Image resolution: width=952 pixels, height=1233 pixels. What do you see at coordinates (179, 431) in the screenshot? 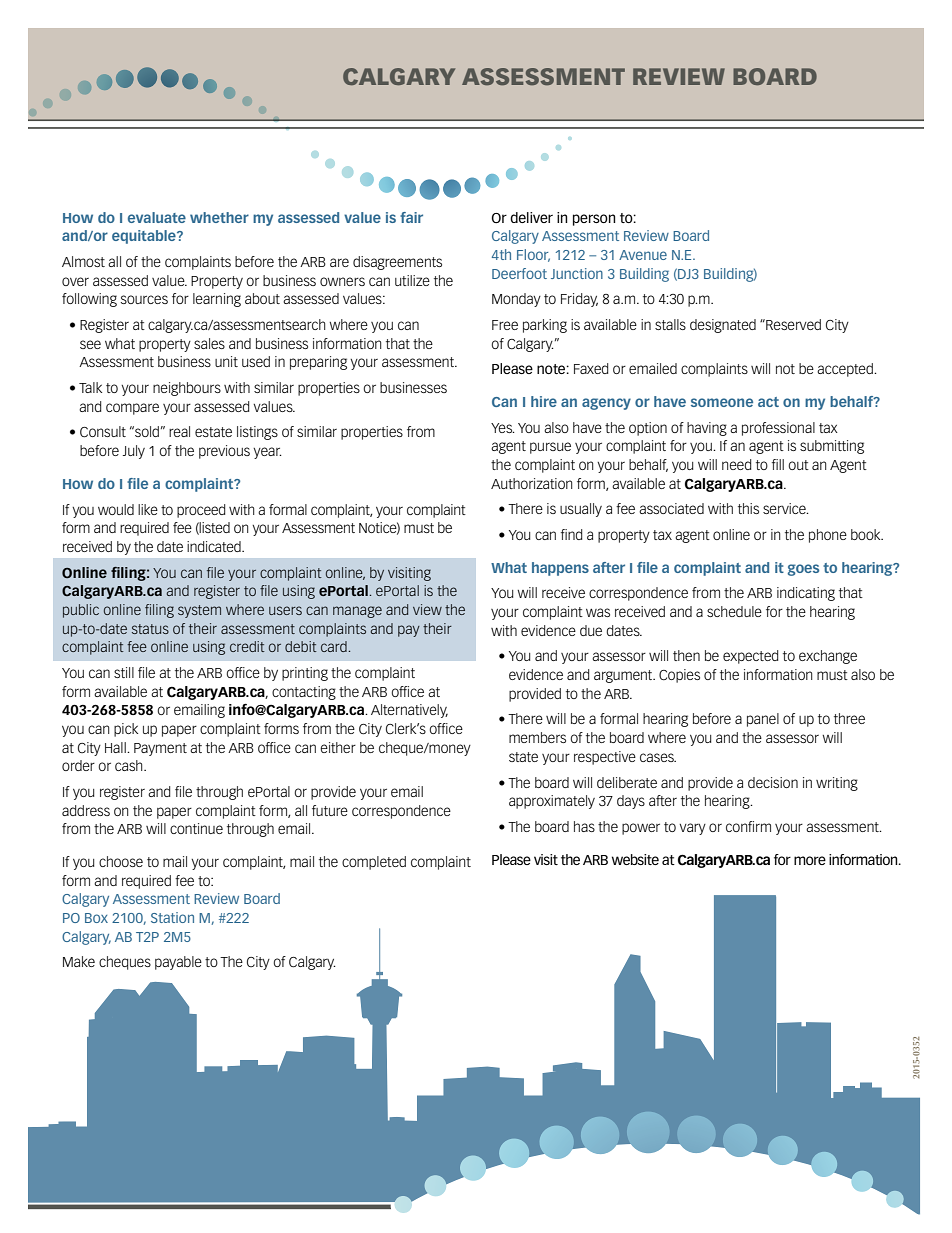
I see `real` at bounding box center [179, 431].
